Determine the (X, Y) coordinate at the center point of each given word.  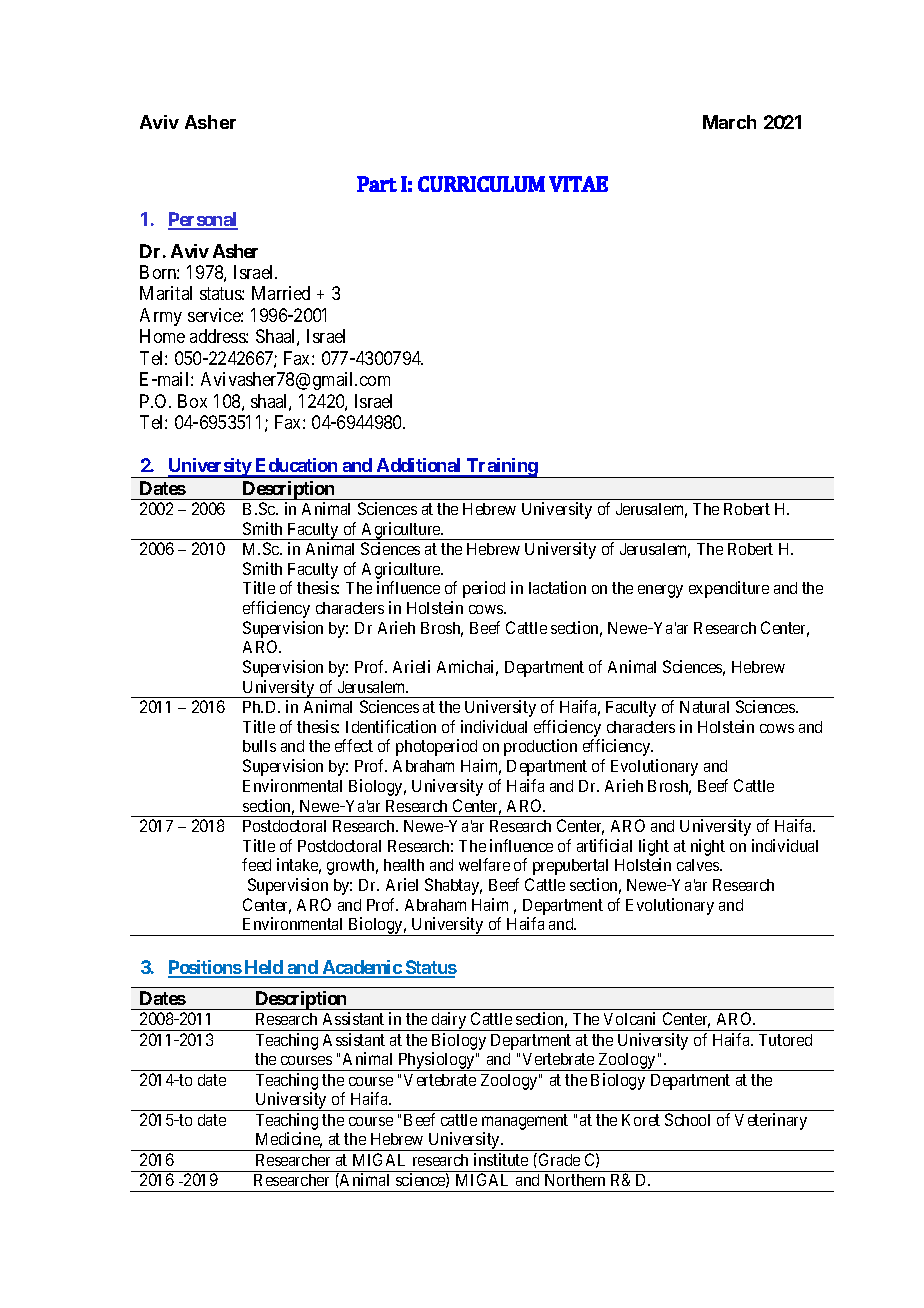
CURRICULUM (481, 184)
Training (502, 468)
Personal (203, 220)
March (729, 122)
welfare (484, 864)
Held (263, 968)
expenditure (729, 589)
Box (192, 401)
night (708, 847)
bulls (259, 746)
